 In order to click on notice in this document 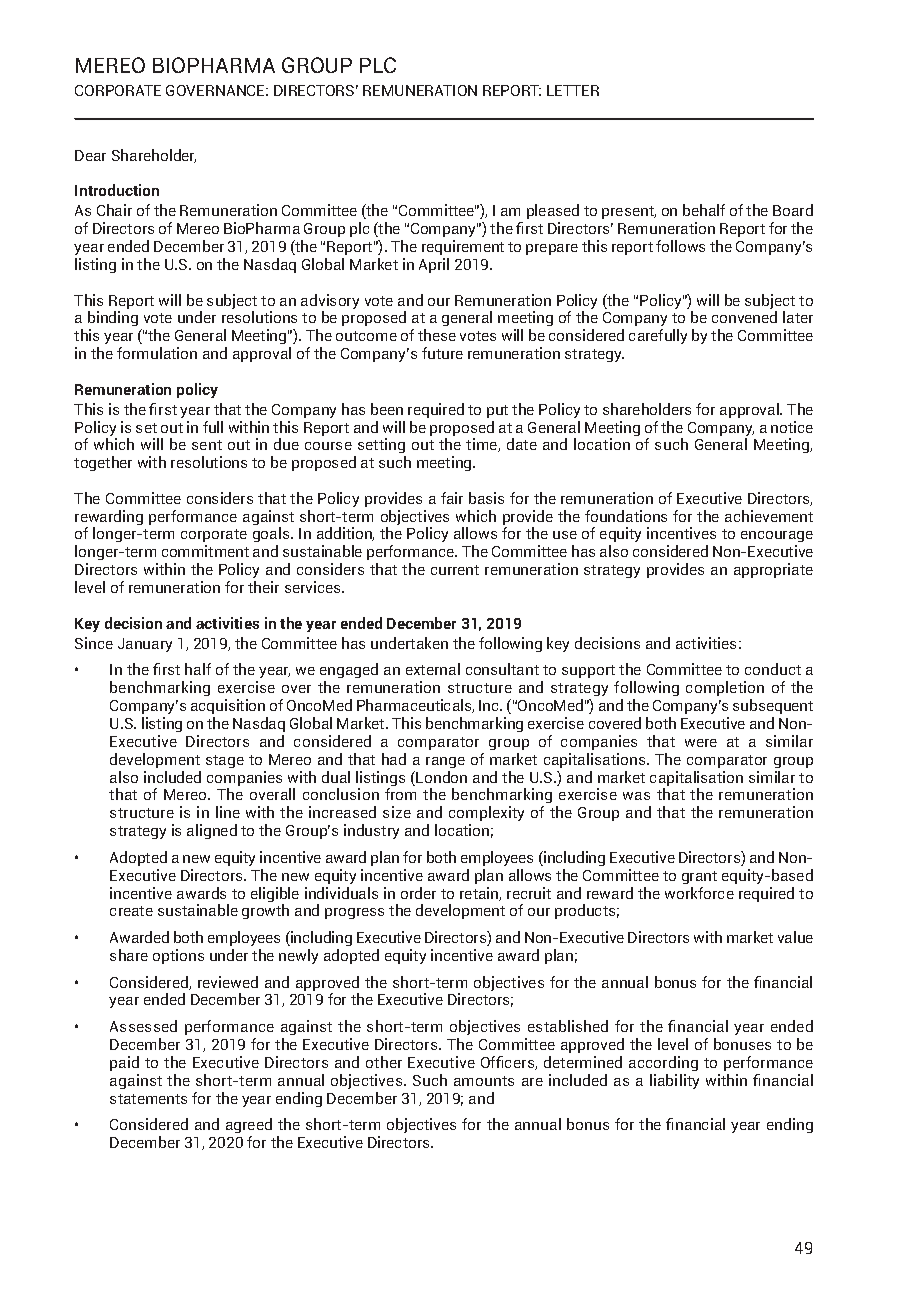, I will do `click(792, 427)`.
